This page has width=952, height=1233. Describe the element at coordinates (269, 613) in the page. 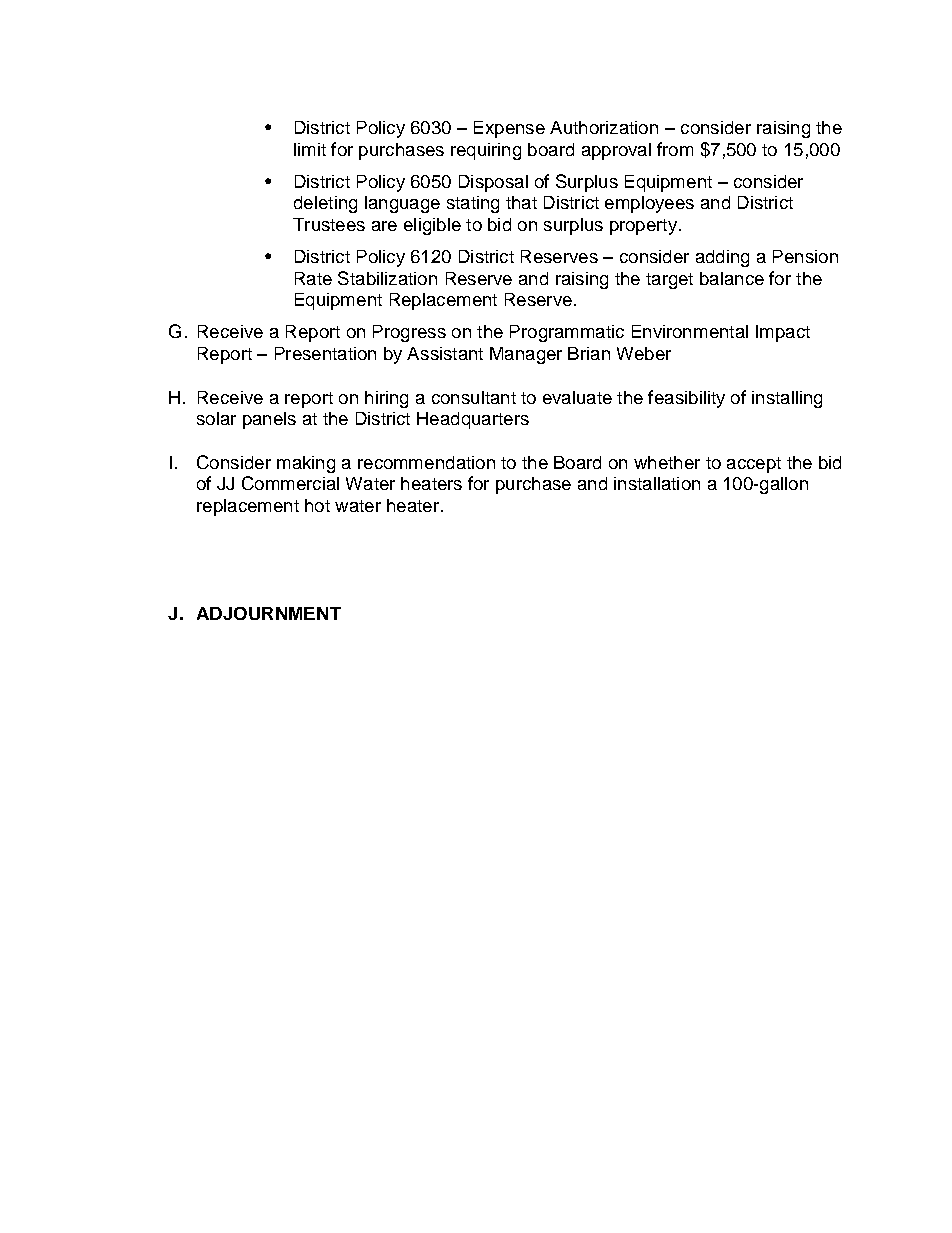

I see `ADJOURNMENT` at that location.
